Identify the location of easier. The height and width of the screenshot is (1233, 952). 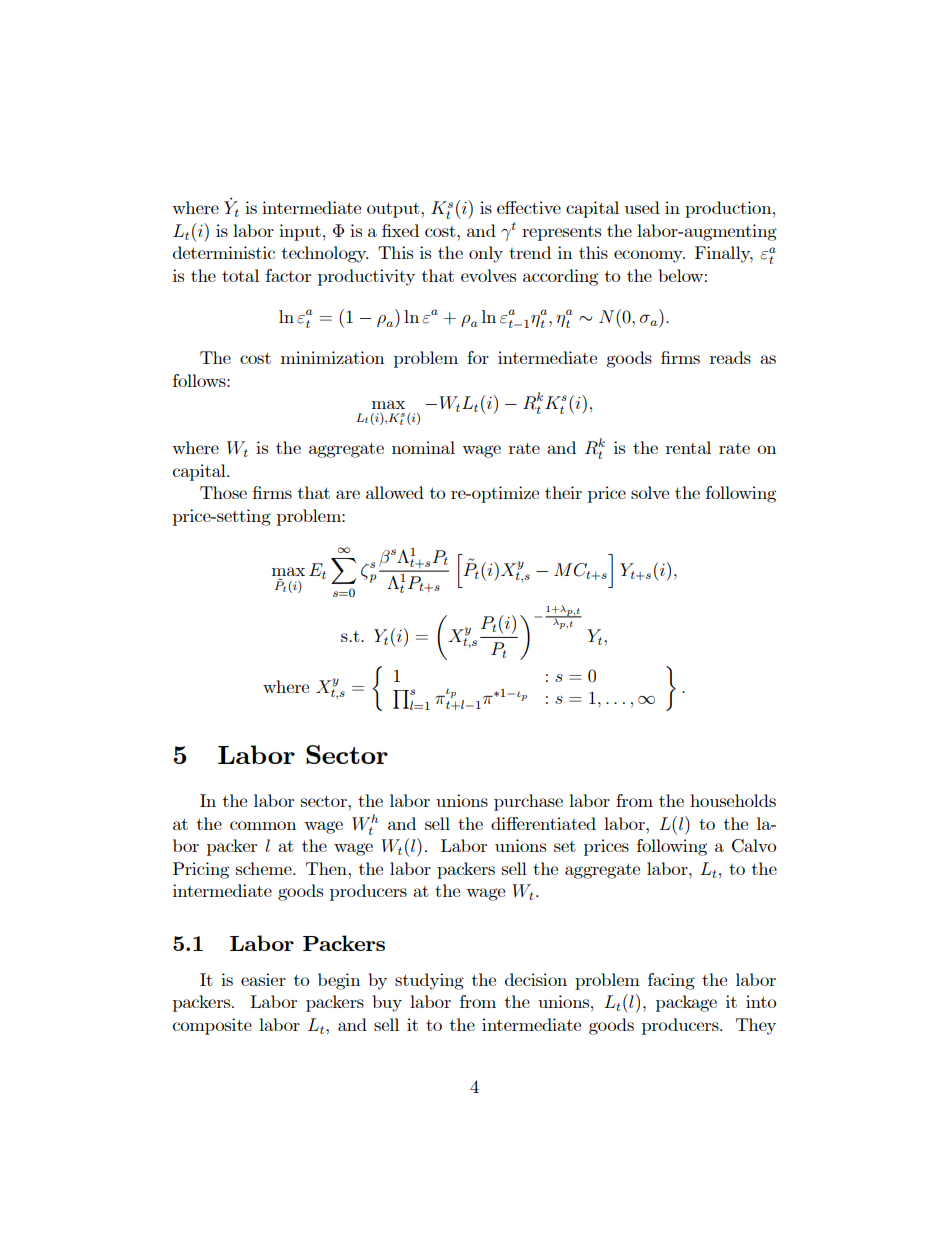
(263, 979).
